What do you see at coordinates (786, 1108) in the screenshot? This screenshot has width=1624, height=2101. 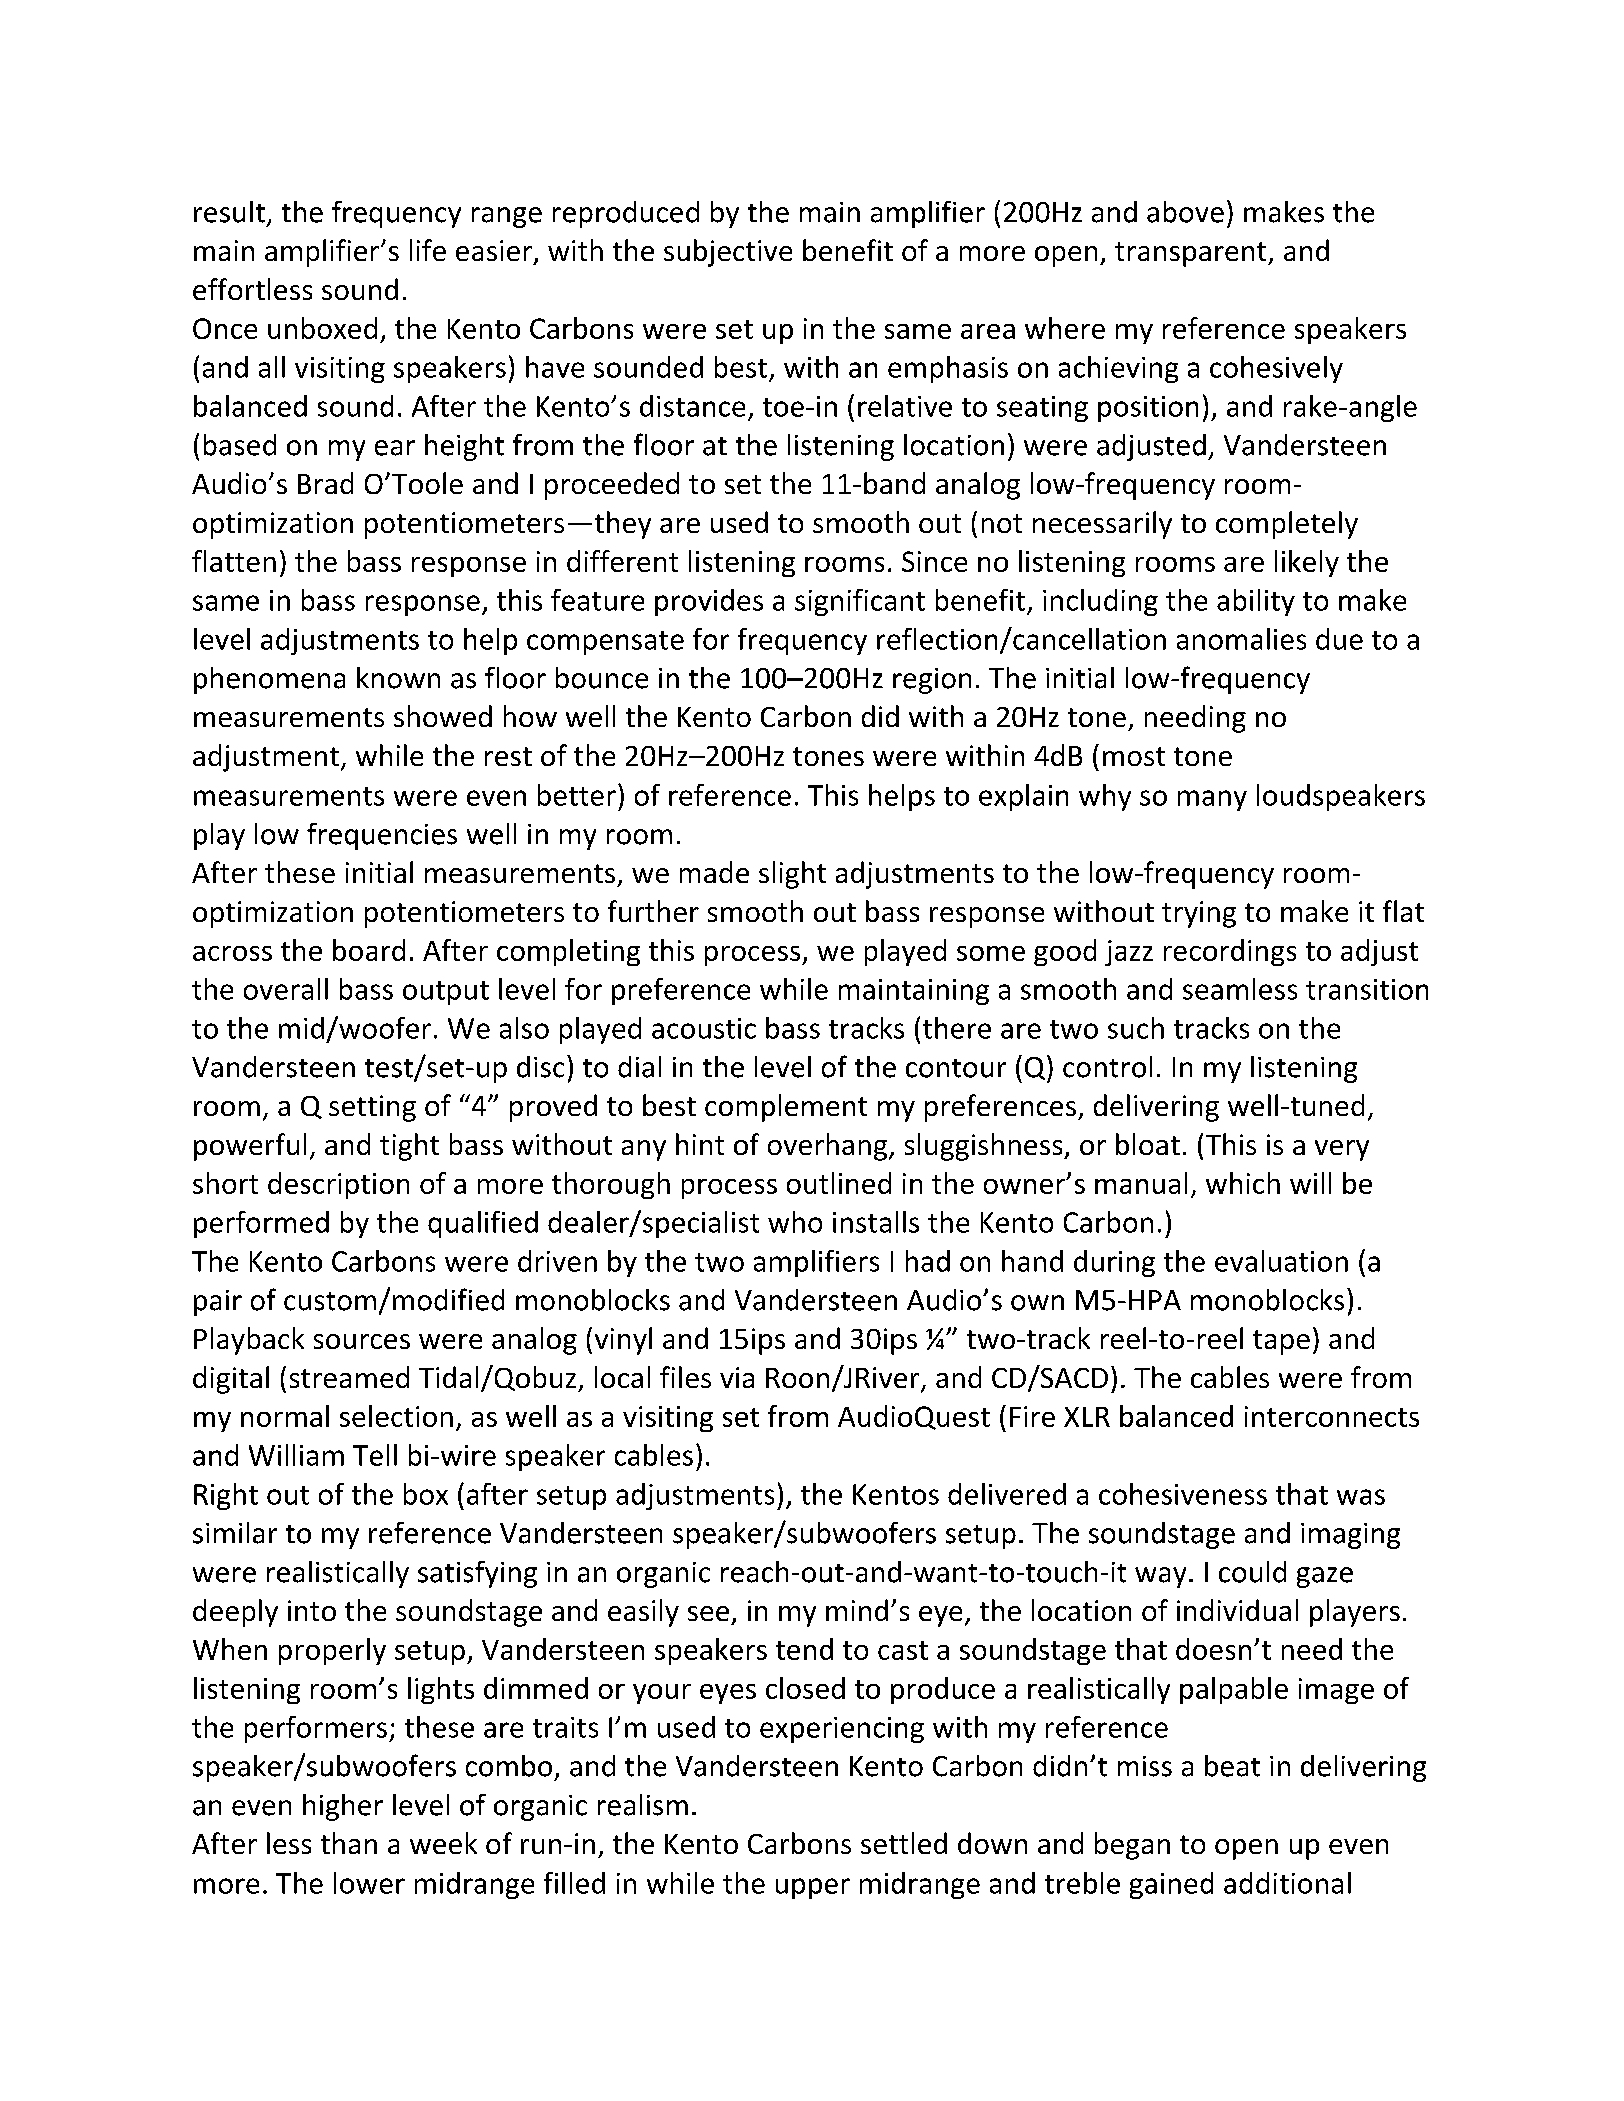 I see `complement` at bounding box center [786, 1108].
